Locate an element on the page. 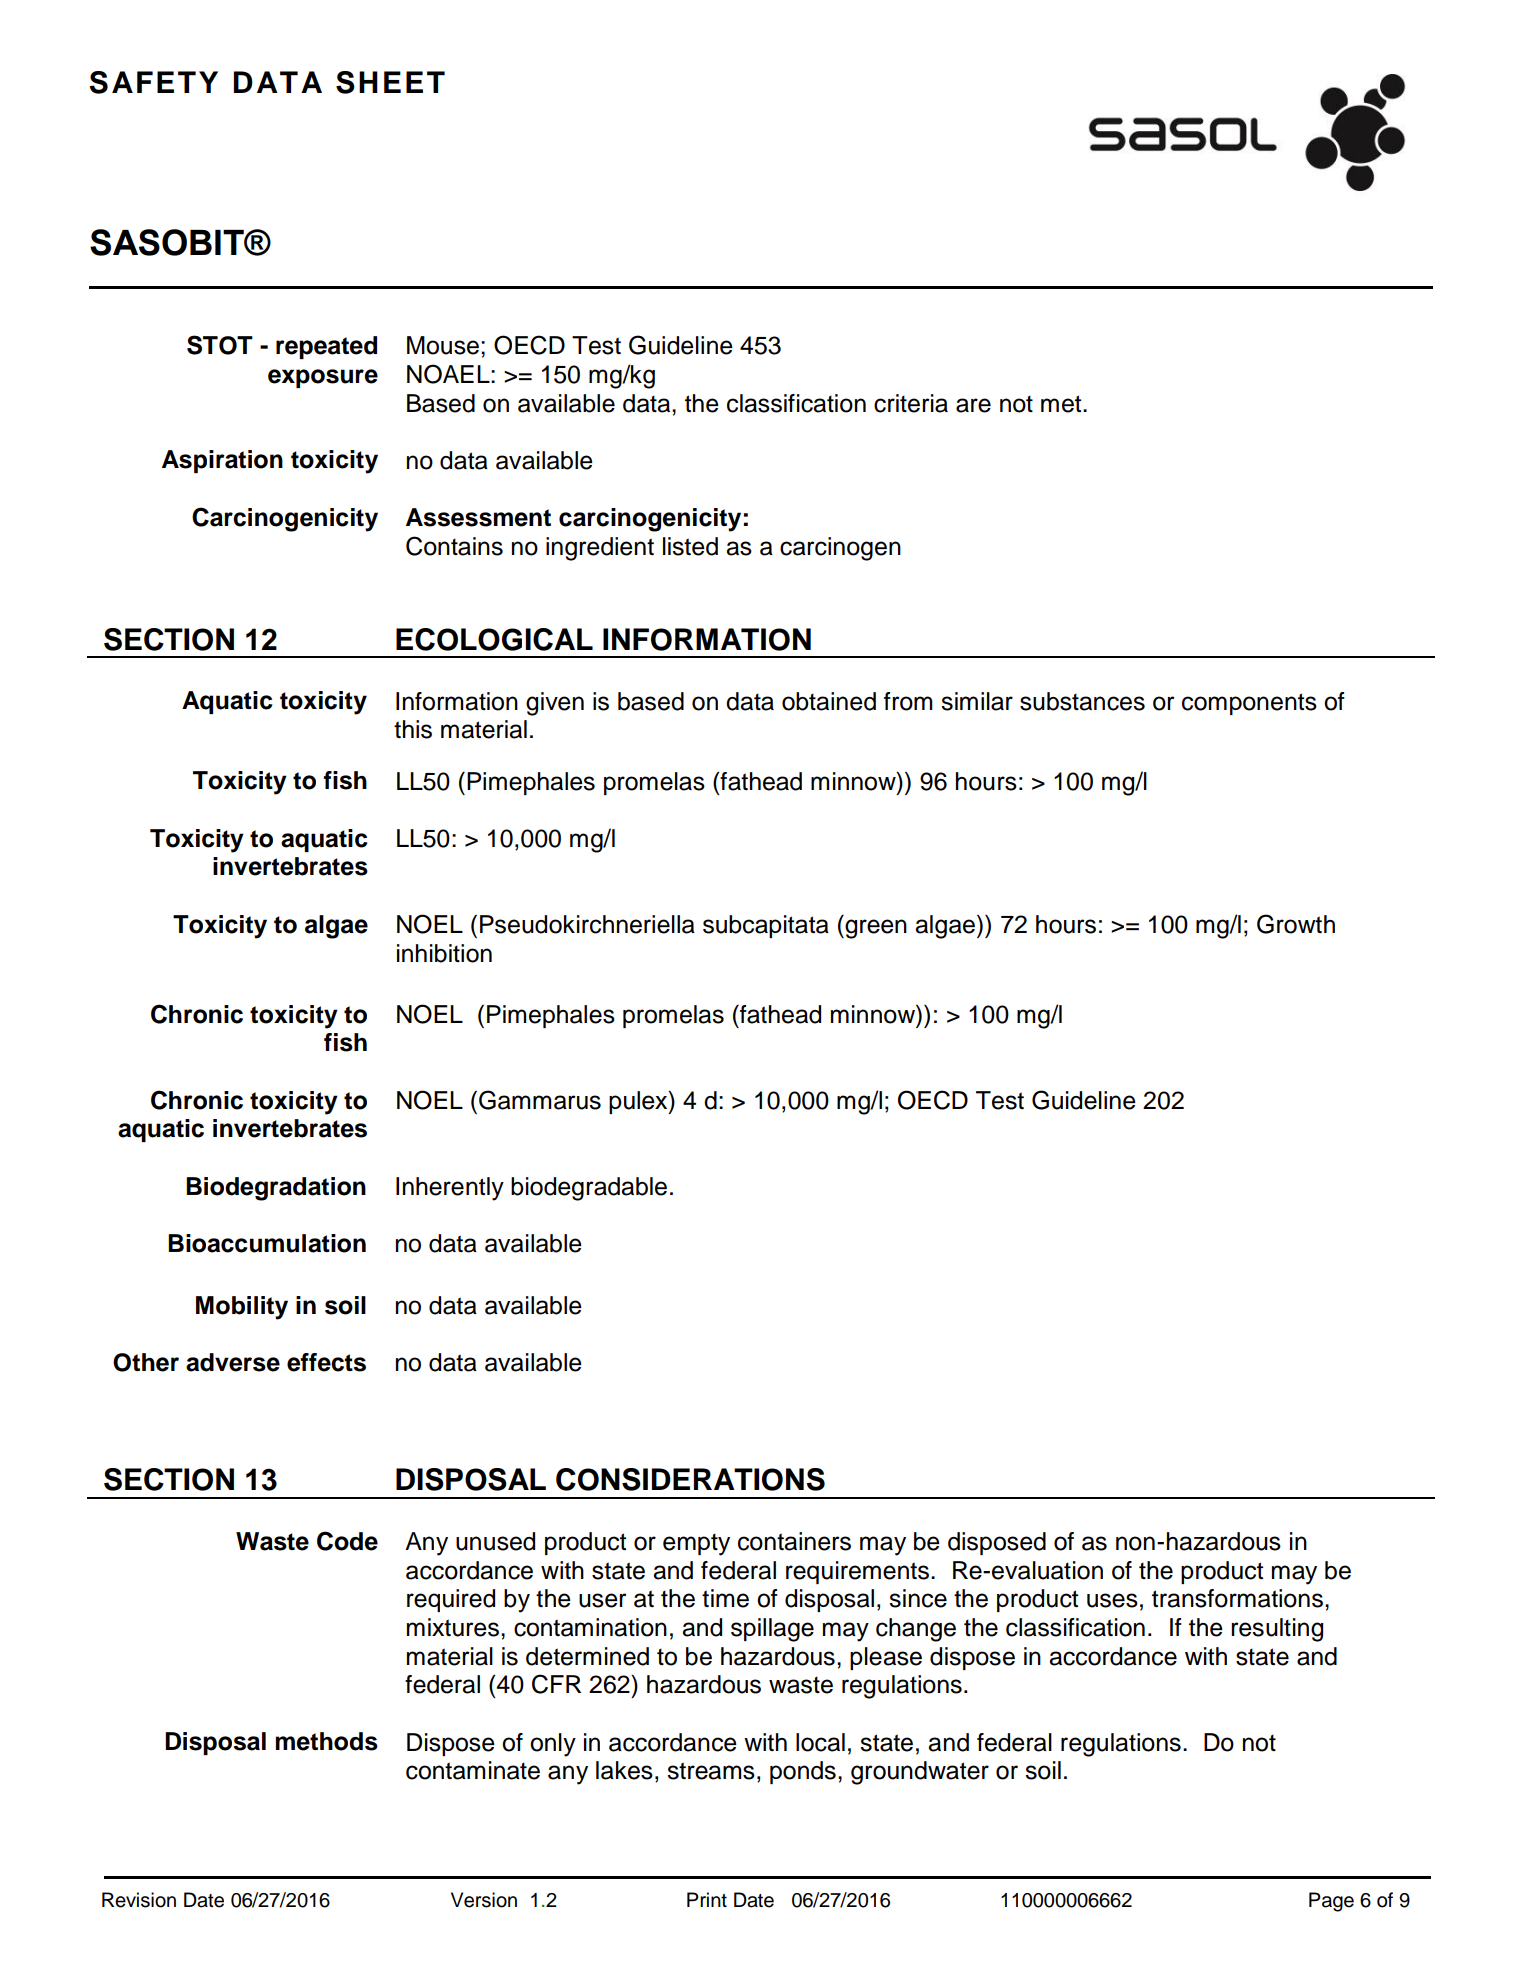 This image has width=1524, height=1973. transformations is located at coordinates (1237, 1598).
